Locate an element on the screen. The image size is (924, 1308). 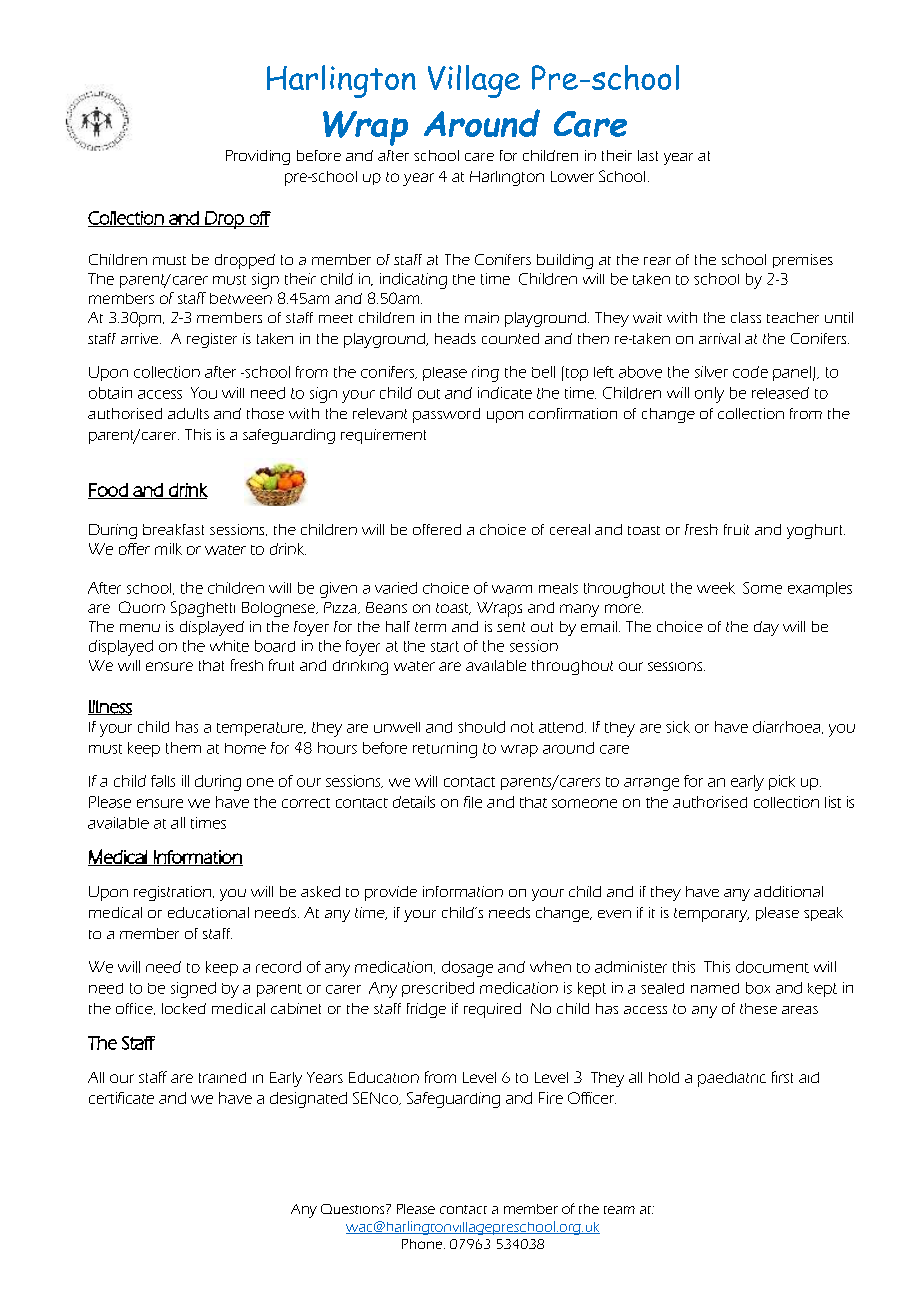
Providing is located at coordinates (258, 157).
